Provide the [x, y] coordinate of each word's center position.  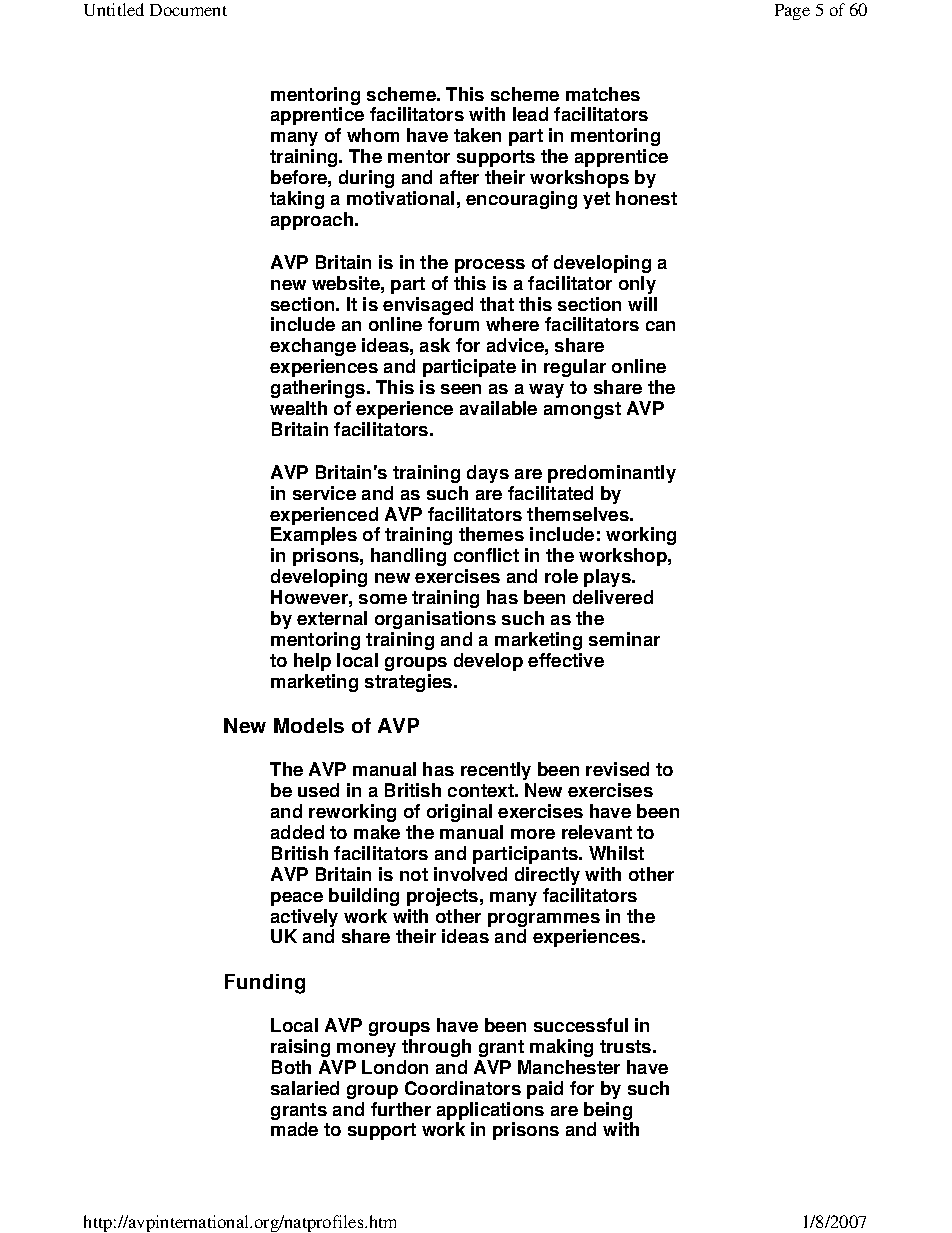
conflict [486, 555]
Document [188, 10]
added [297, 832]
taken [477, 135]
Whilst [616, 853]
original [459, 813]
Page [792, 12]
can [660, 326]
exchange [313, 347]
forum [453, 324]
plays [608, 578]
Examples [314, 536]
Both [291, 1067]
